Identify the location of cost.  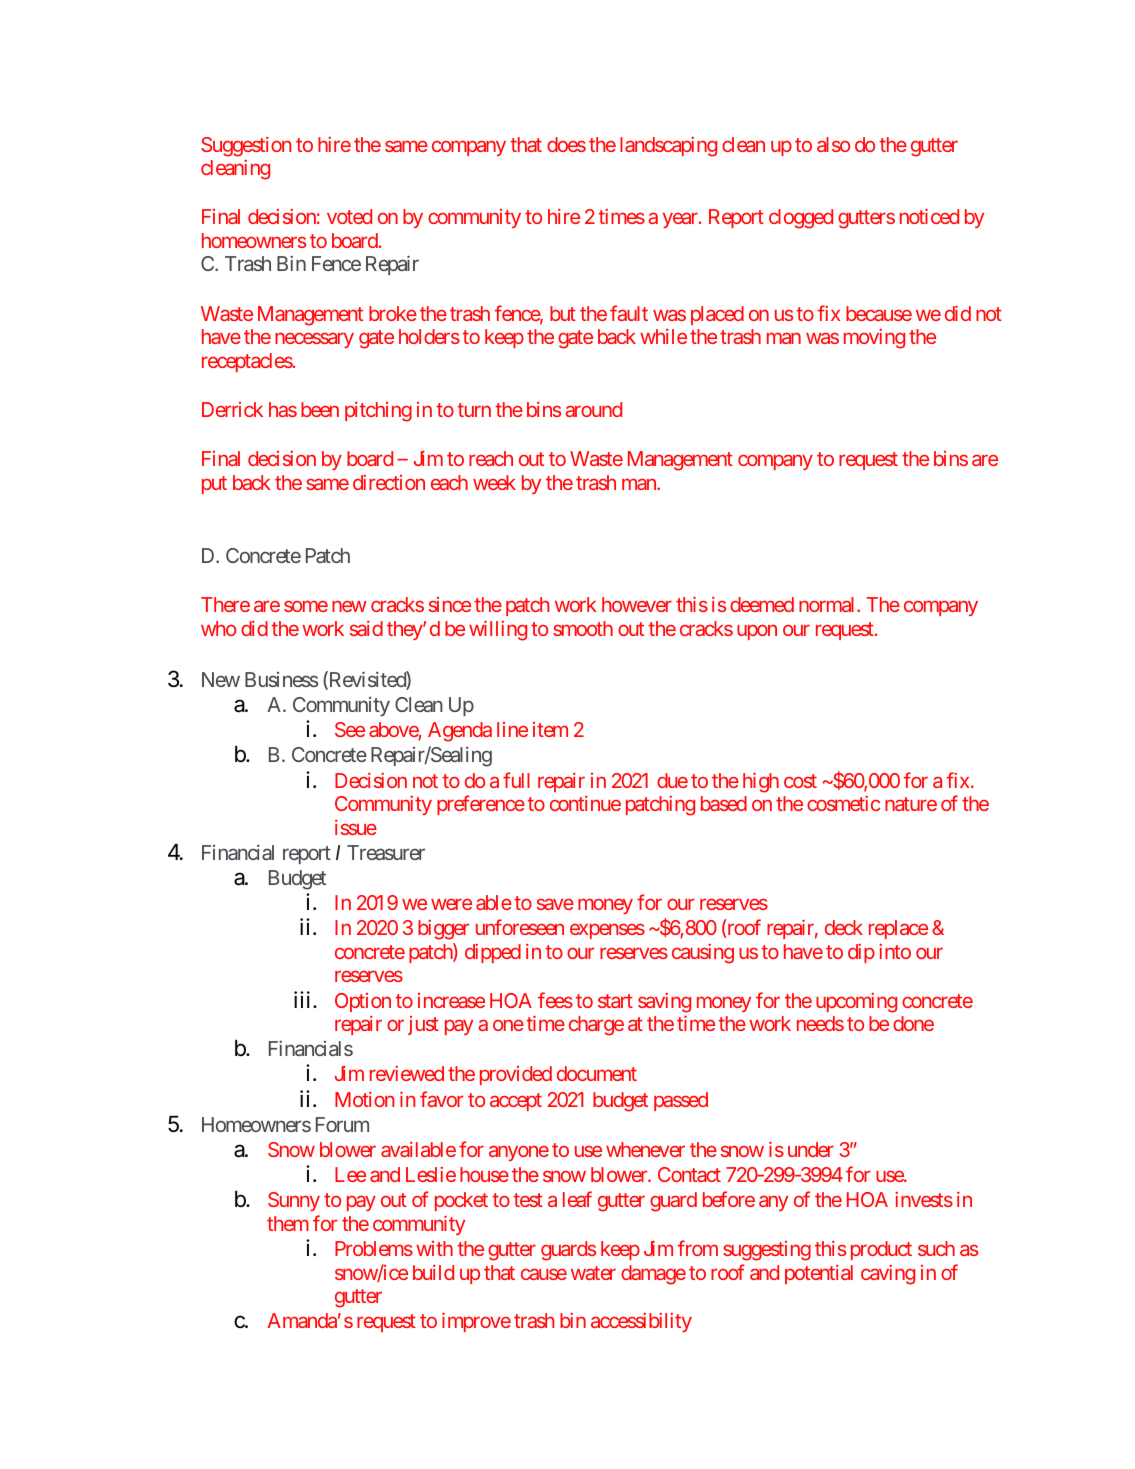
(800, 781).
